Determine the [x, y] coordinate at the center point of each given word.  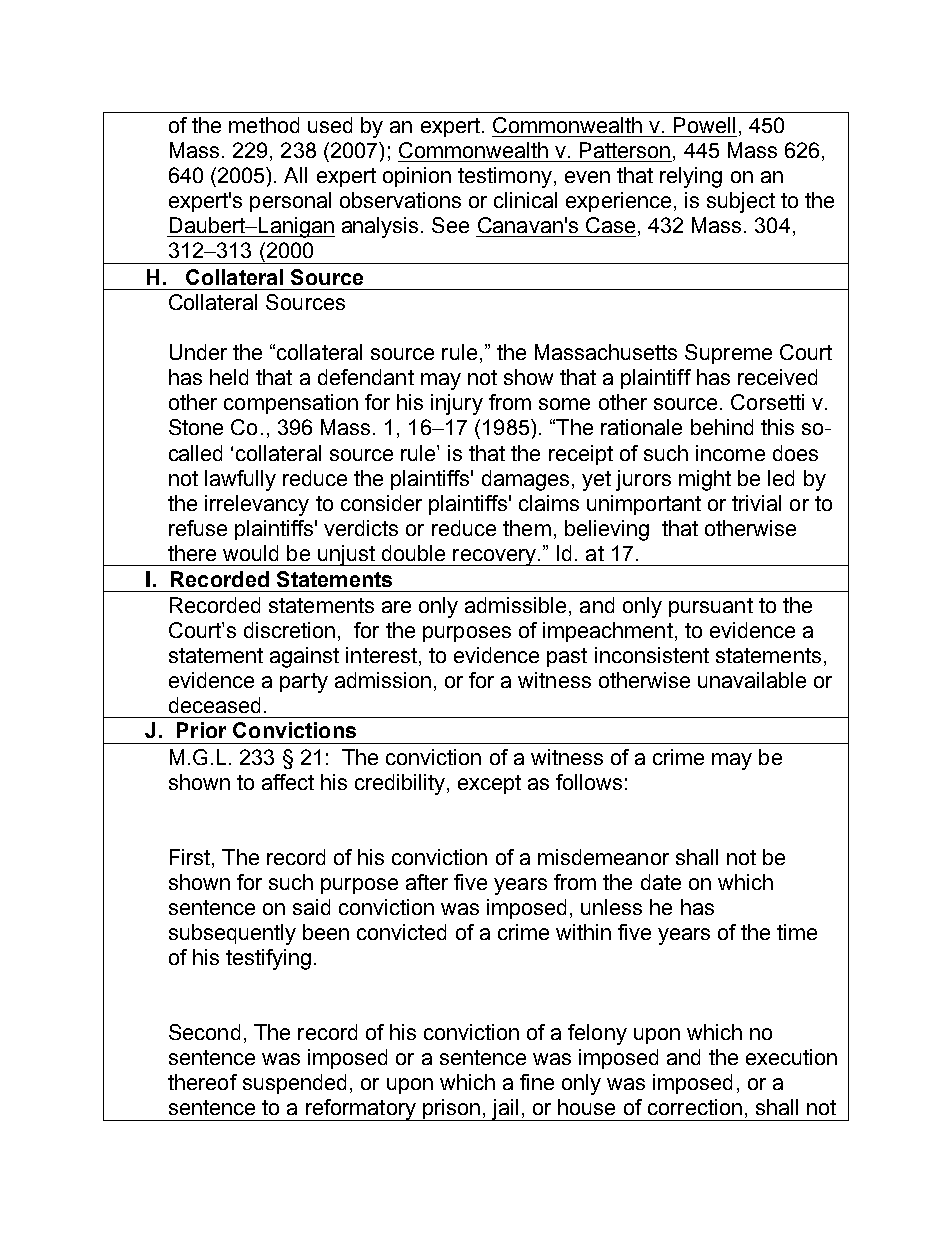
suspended [294, 1084]
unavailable [752, 680]
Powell [704, 125]
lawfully [240, 480]
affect [288, 782]
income [730, 453]
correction [695, 1107]
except [489, 784]
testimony [505, 177]
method [264, 125]
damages [525, 480]
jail [505, 1110]
